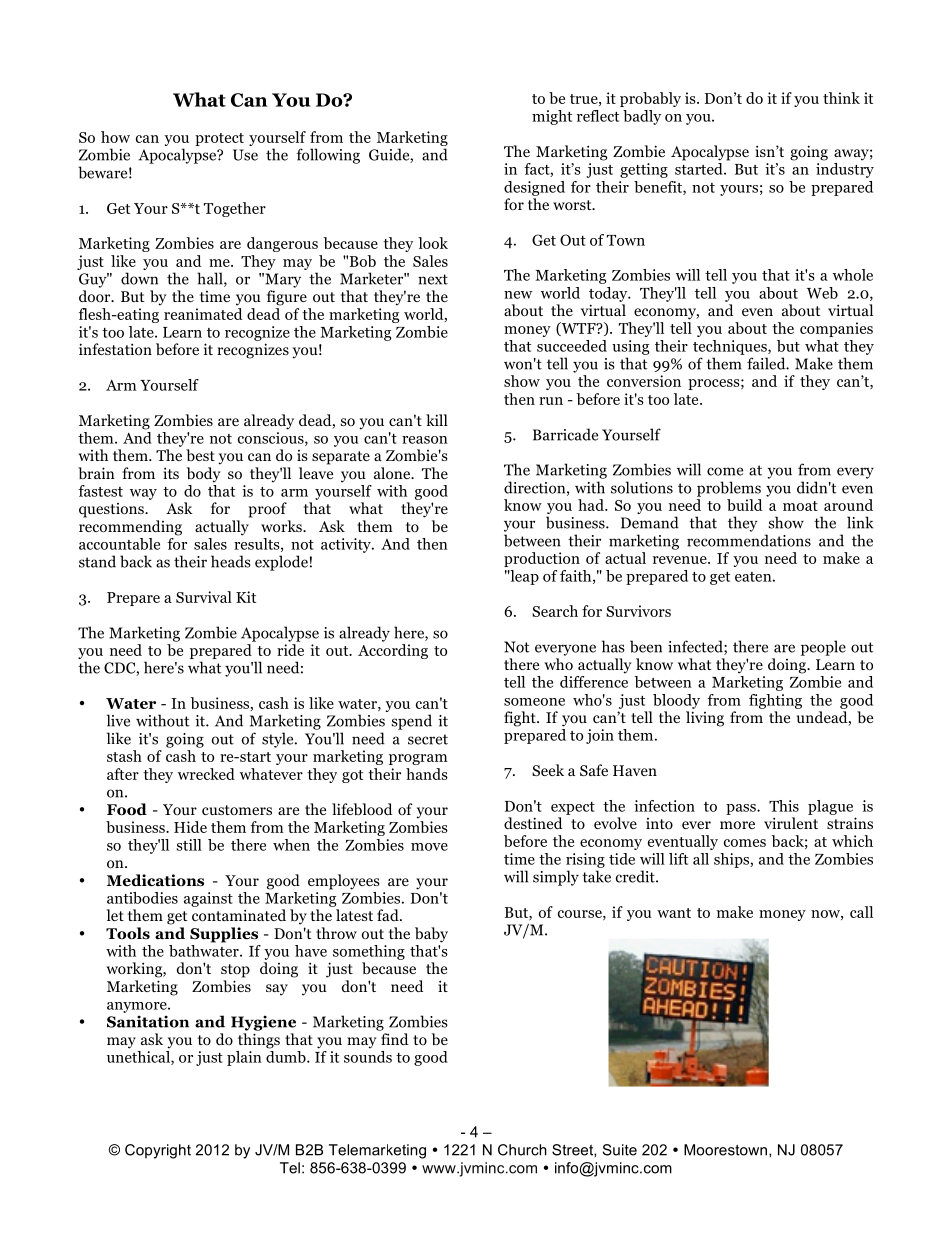 The width and height of the screenshot is (952, 1233). What do you see at coordinates (552, 117) in the screenshot?
I see `might` at bounding box center [552, 117].
